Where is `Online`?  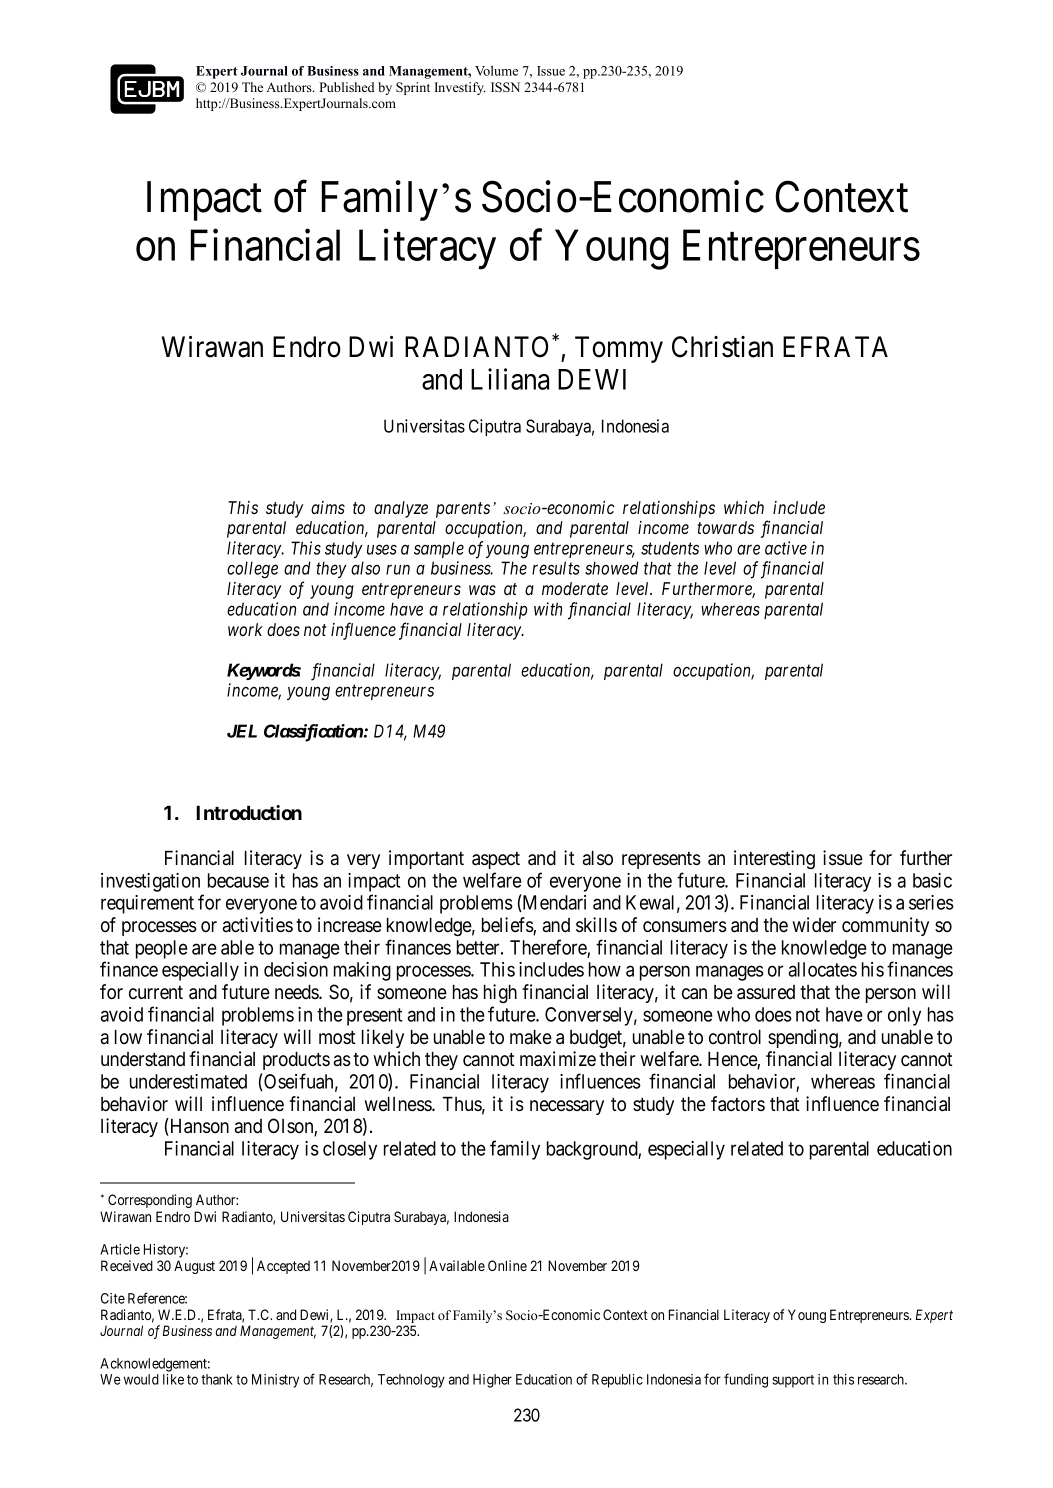
Online is located at coordinates (507, 1265).
